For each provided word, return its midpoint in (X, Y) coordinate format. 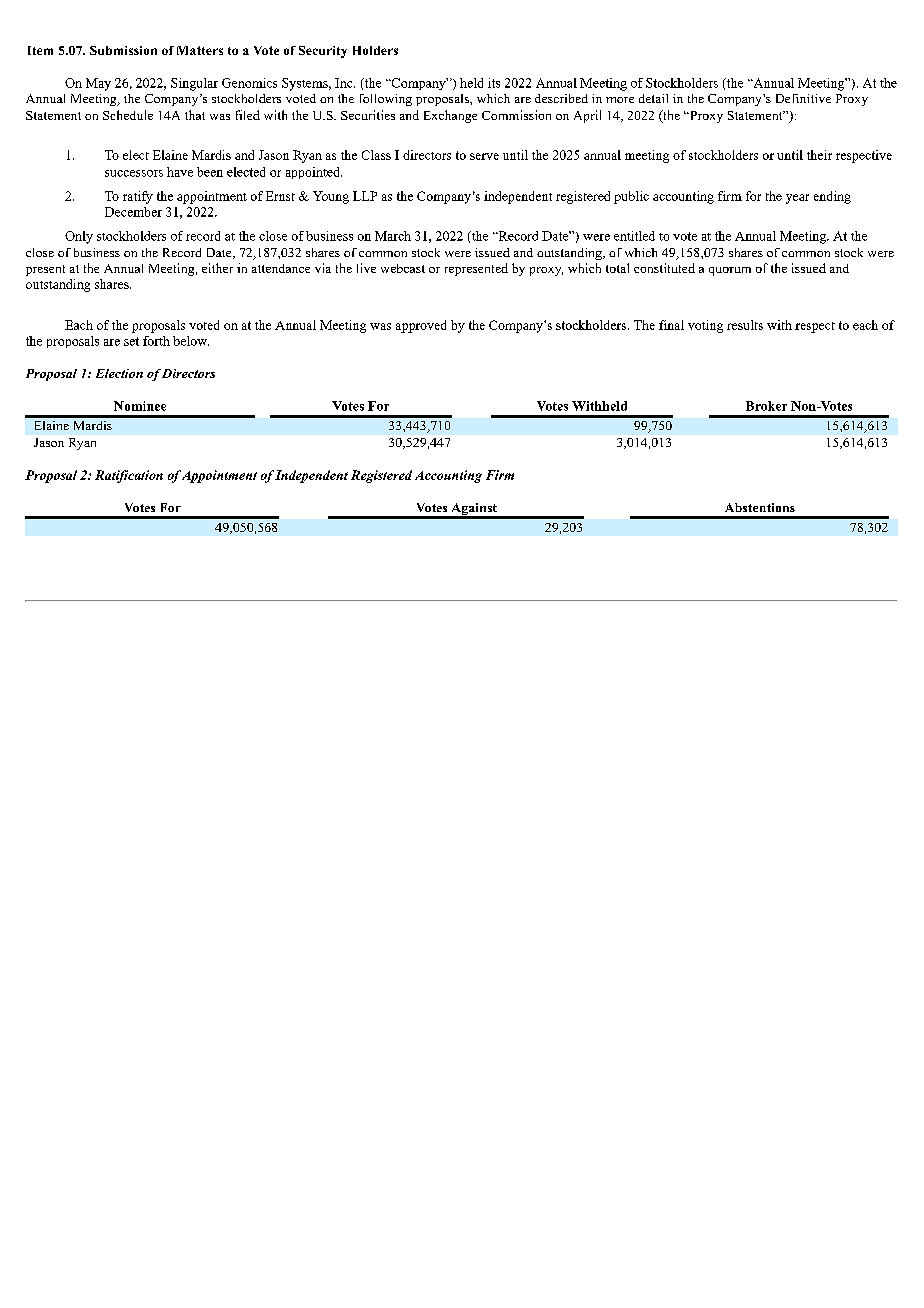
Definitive (803, 98)
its (494, 83)
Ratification (129, 476)
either (217, 268)
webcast (403, 268)
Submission (123, 50)
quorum (730, 271)
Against (474, 510)
